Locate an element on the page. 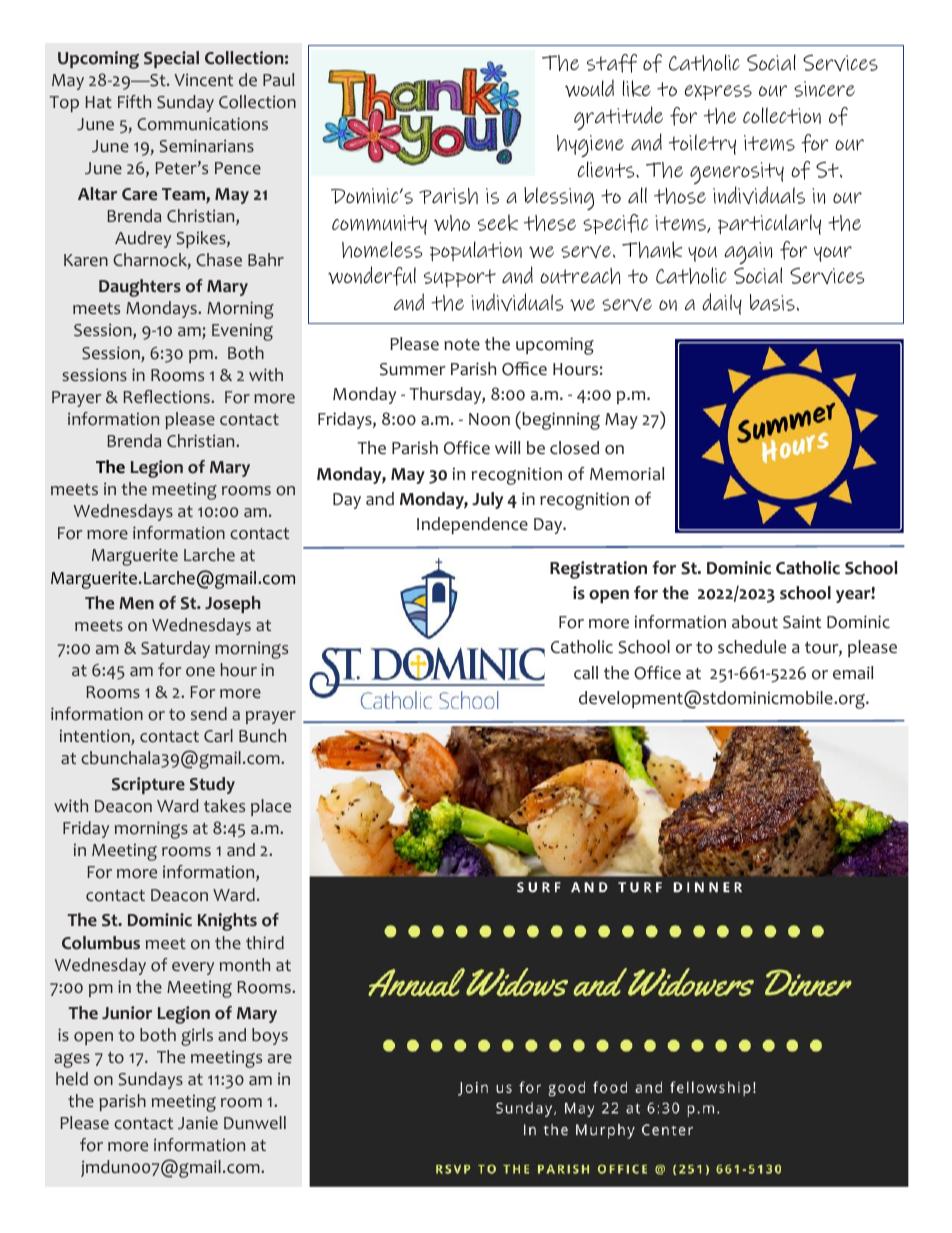 The image size is (952, 1233). Janie is located at coordinates (198, 1123).
